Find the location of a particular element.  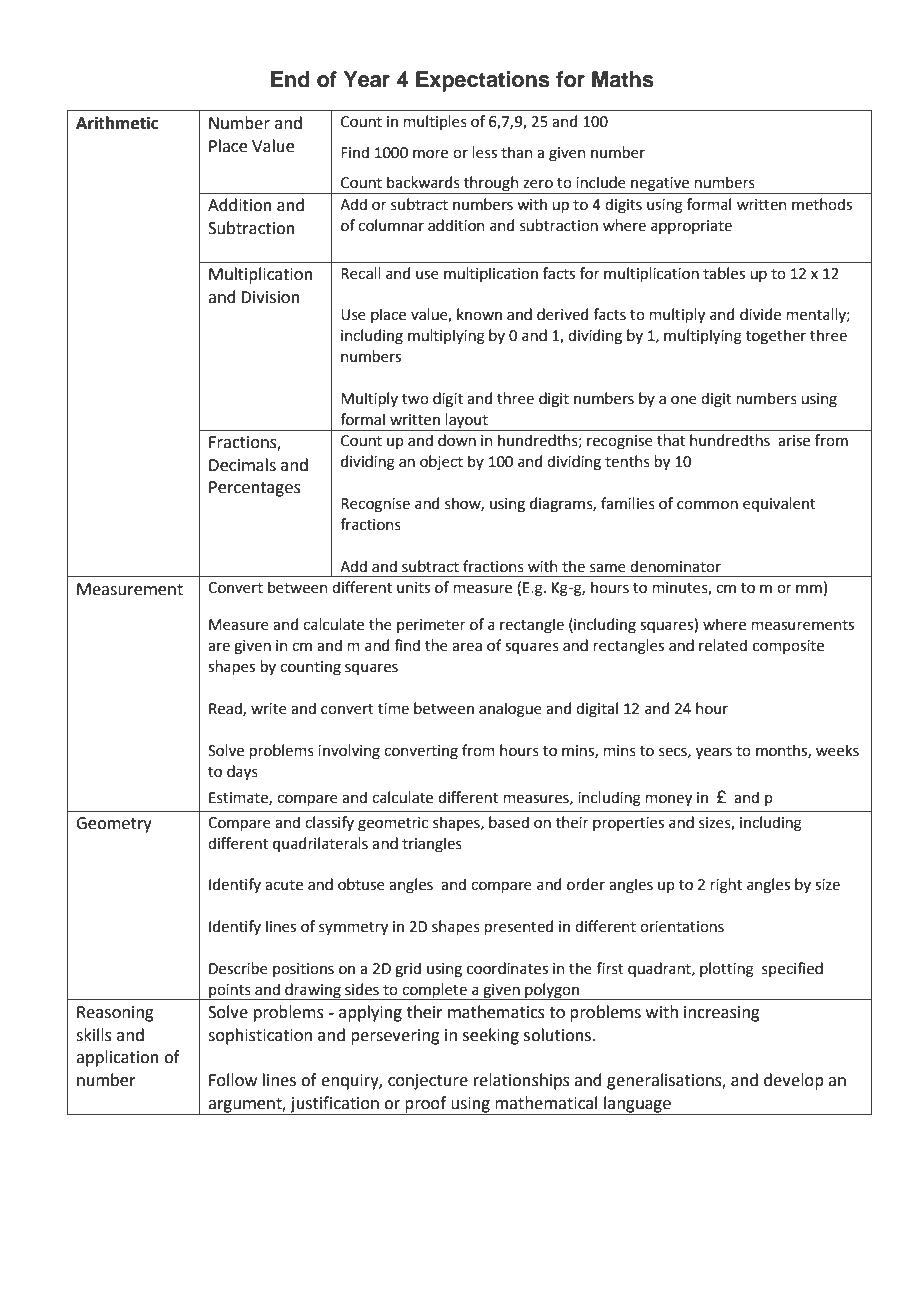

Maths is located at coordinates (623, 79).
